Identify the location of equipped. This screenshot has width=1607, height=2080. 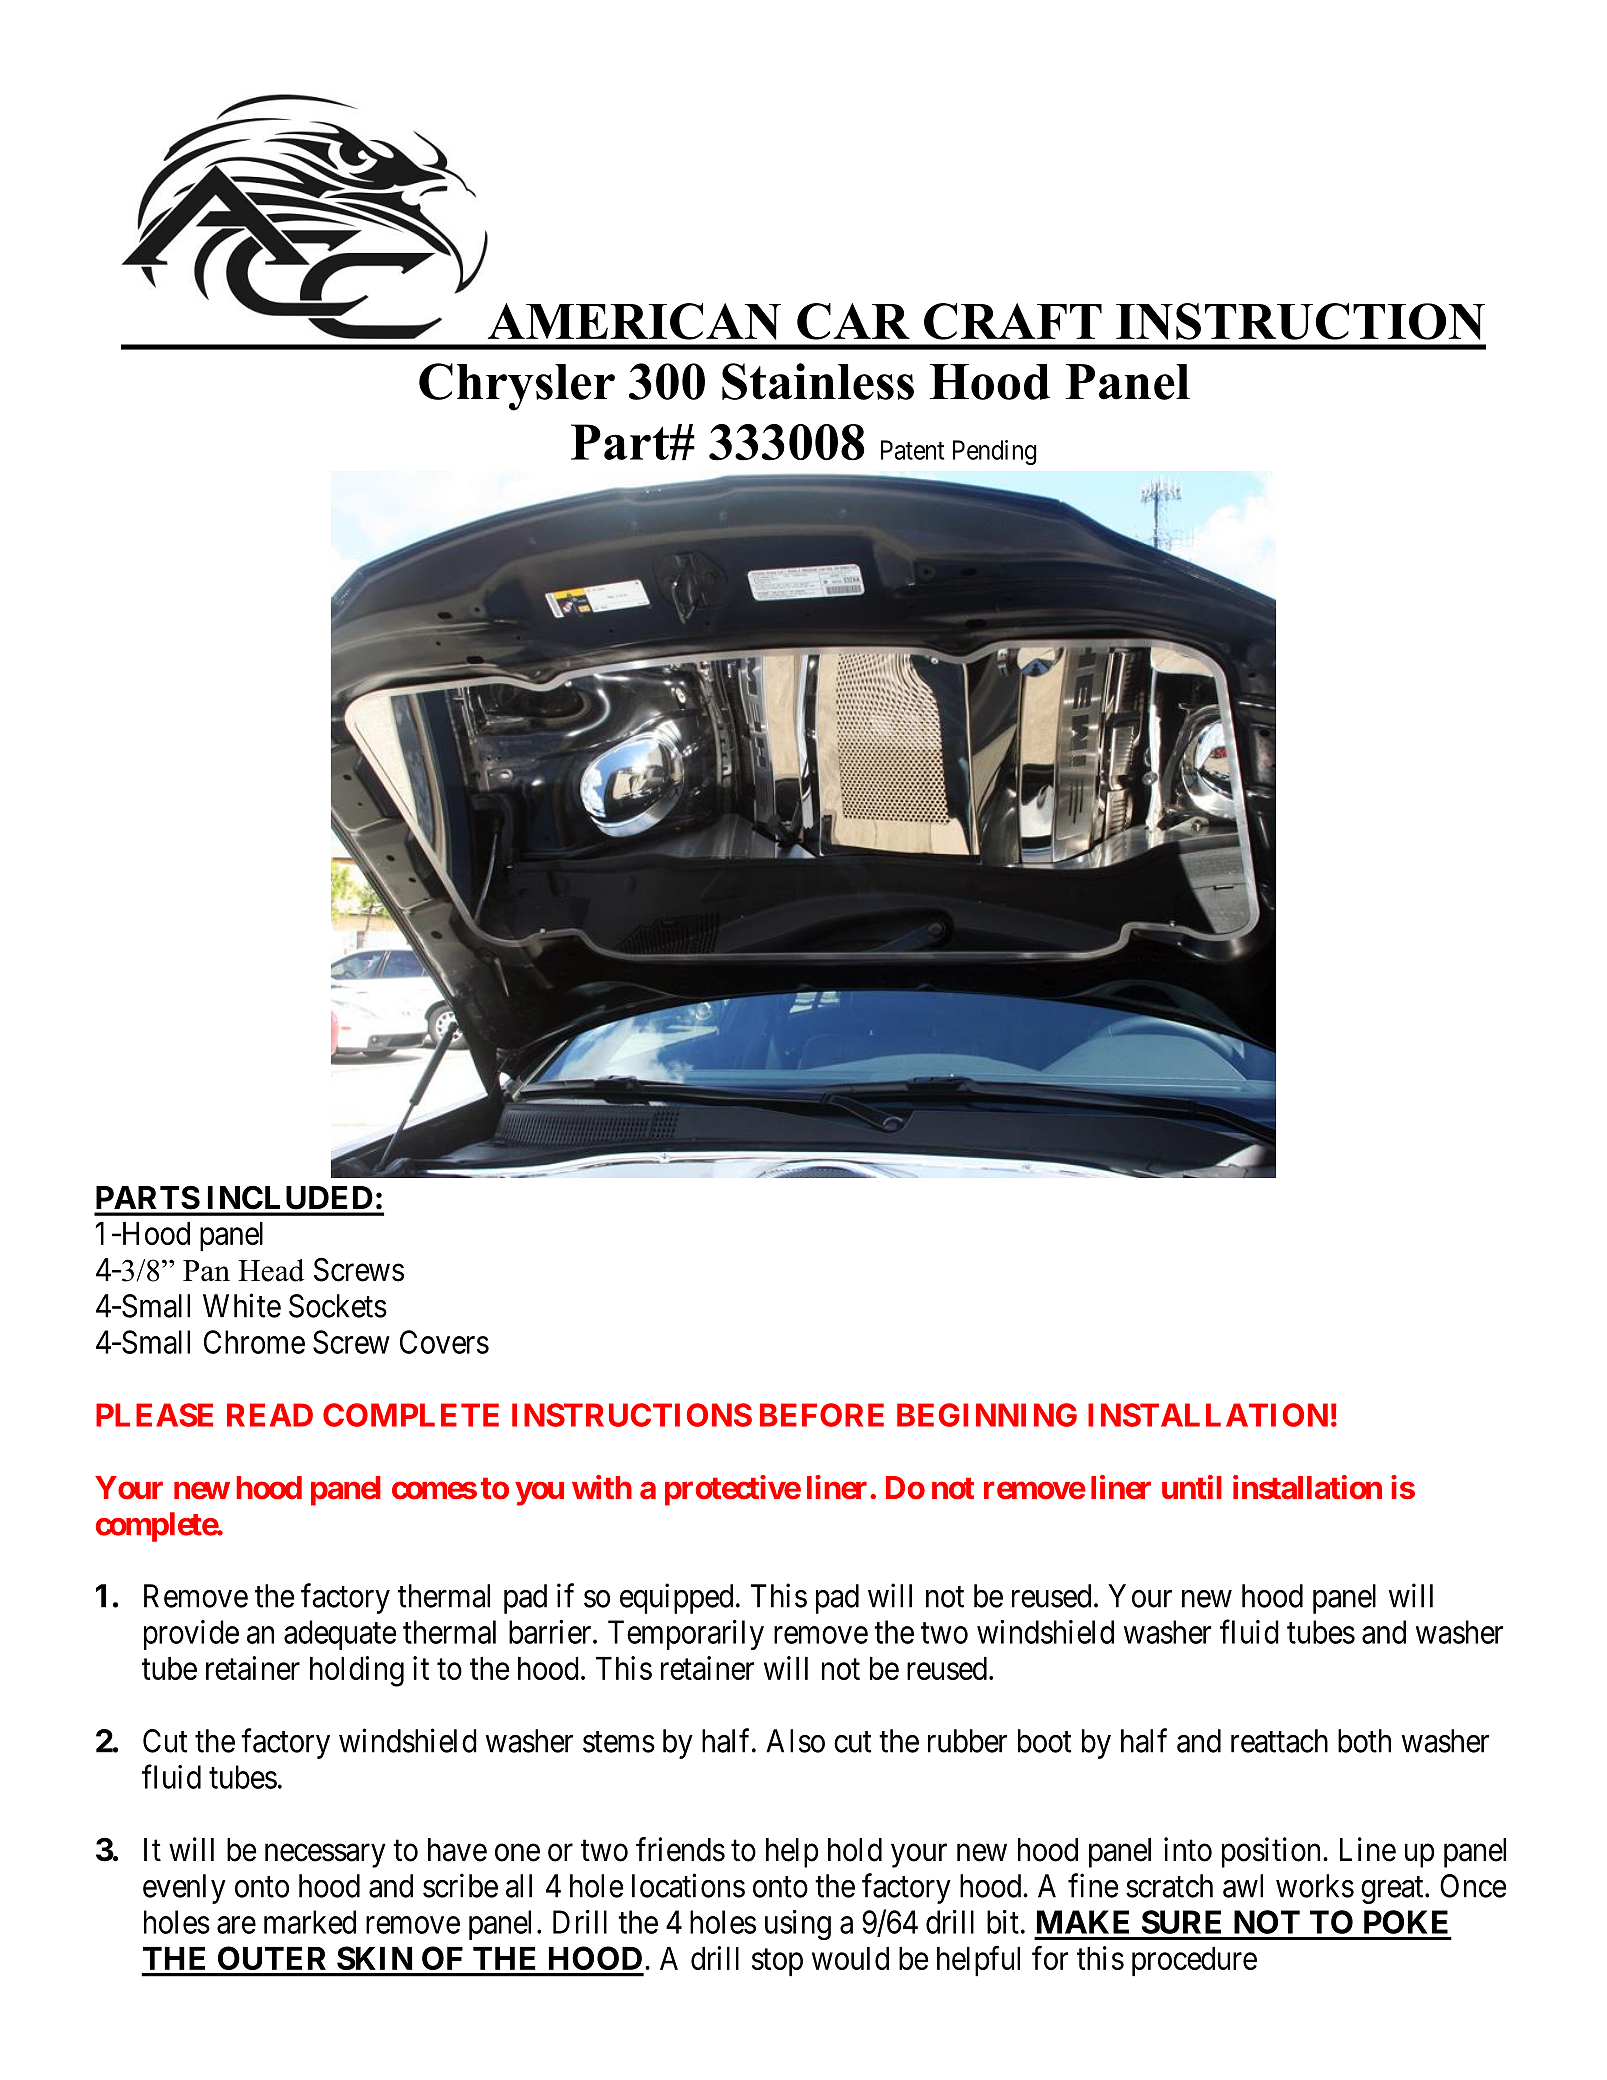
(676, 1598).
